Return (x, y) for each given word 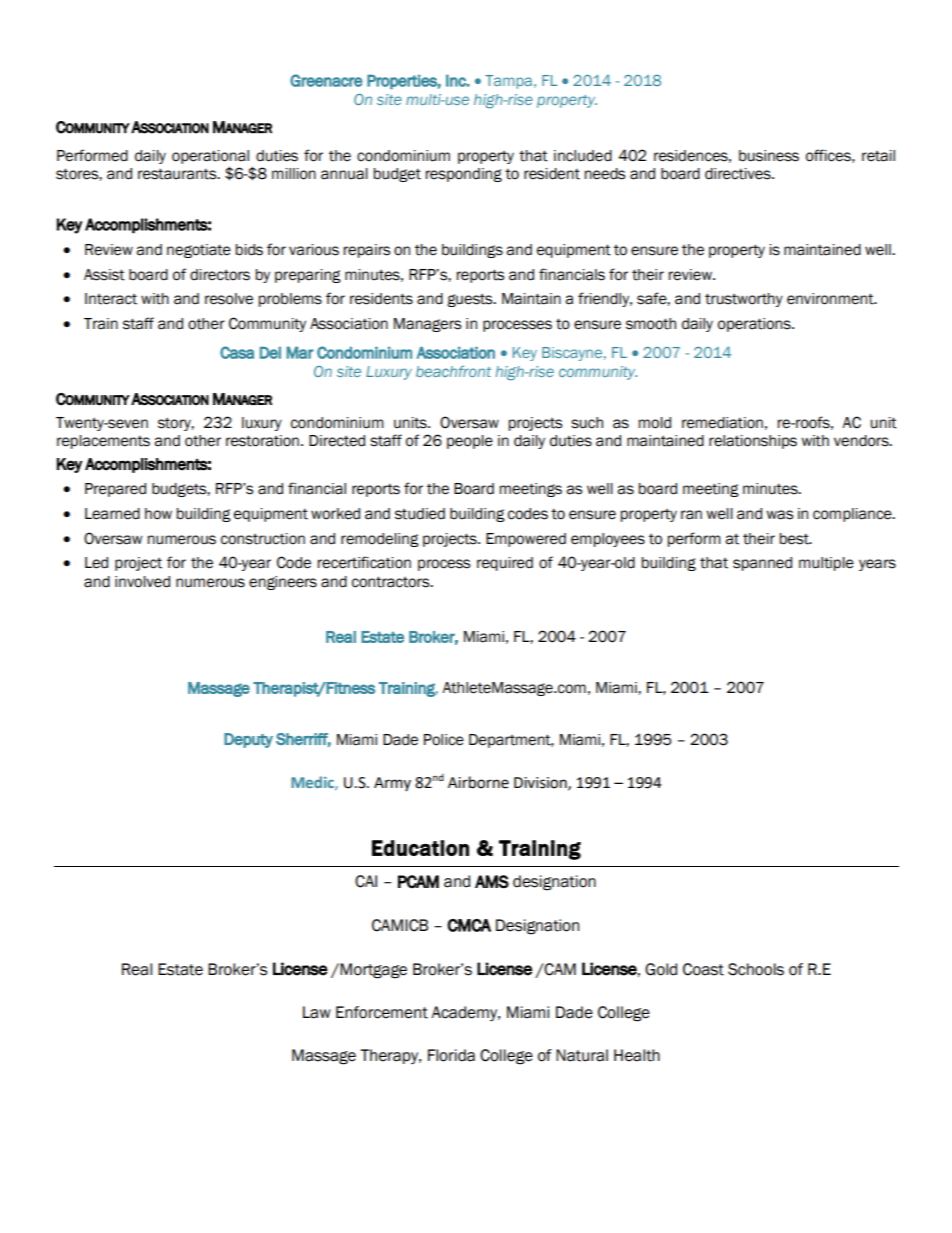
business (769, 156)
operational (210, 157)
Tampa (508, 82)
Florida (451, 1055)
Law (317, 1012)
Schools (756, 969)
